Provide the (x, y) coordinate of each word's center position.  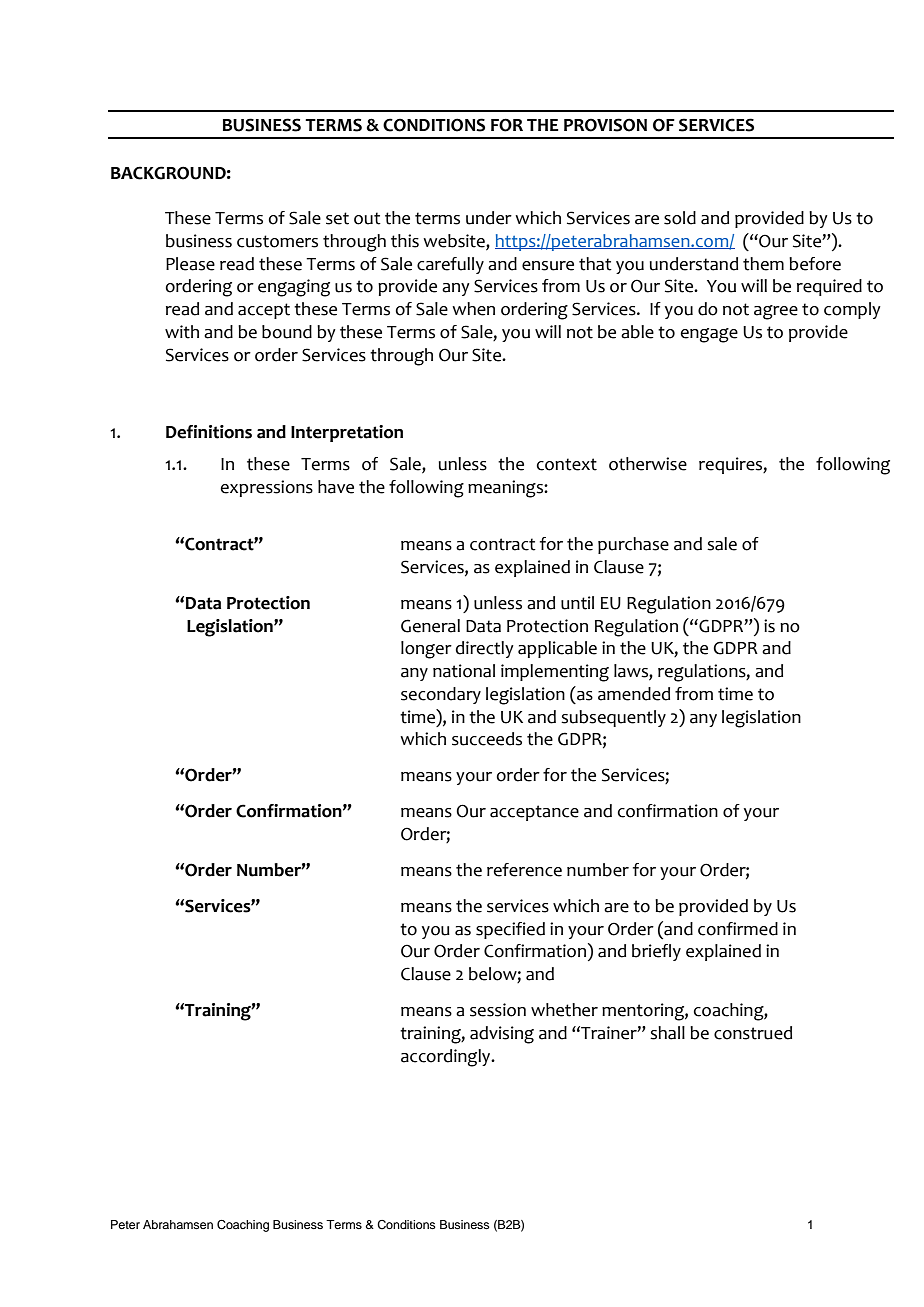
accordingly (447, 1058)
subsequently (613, 718)
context (567, 464)
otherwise (648, 464)
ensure (548, 266)
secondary (441, 695)
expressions (267, 488)
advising (502, 1035)
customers (277, 241)
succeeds (487, 739)
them (763, 264)
